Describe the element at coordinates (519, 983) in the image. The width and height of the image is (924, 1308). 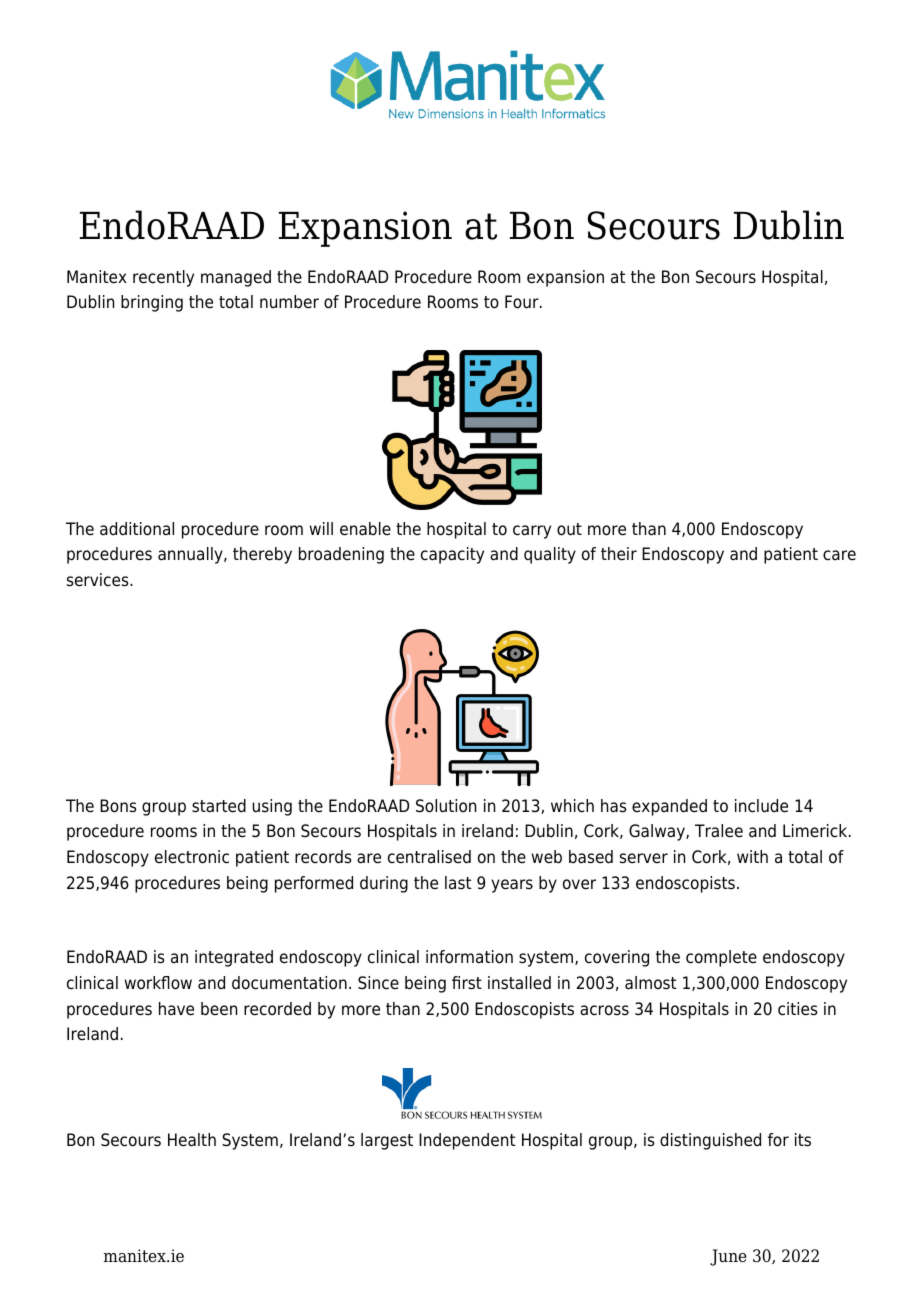
I see `installed` at that location.
